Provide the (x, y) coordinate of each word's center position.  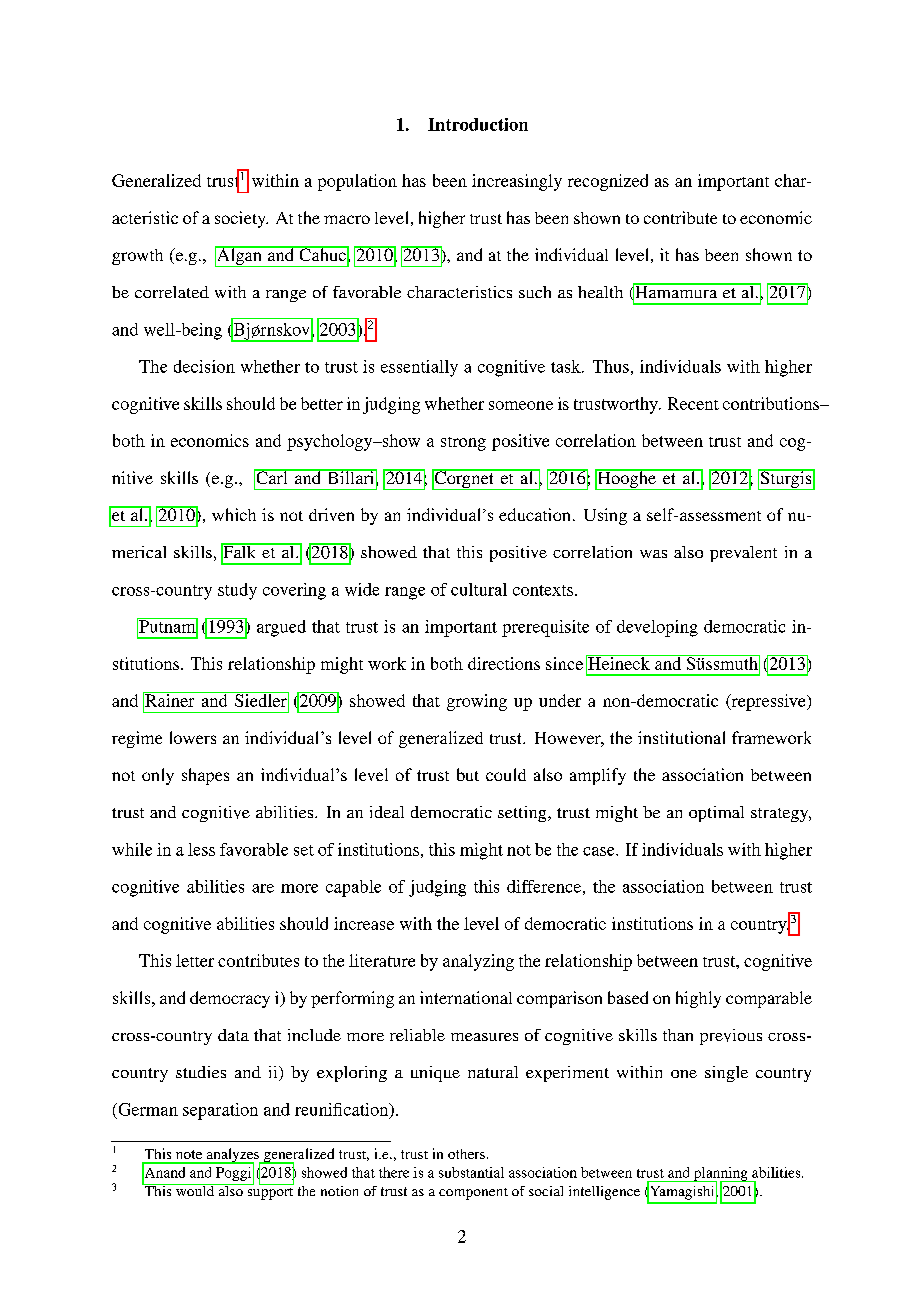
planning (720, 1175)
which (234, 514)
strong (463, 444)
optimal (716, 814)
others (466, 1154)
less (201, 849)
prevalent (743, 554)
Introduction (478, 124)
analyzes (232, 1156)
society (241, 219)
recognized (608, 182)
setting (523, 814)
